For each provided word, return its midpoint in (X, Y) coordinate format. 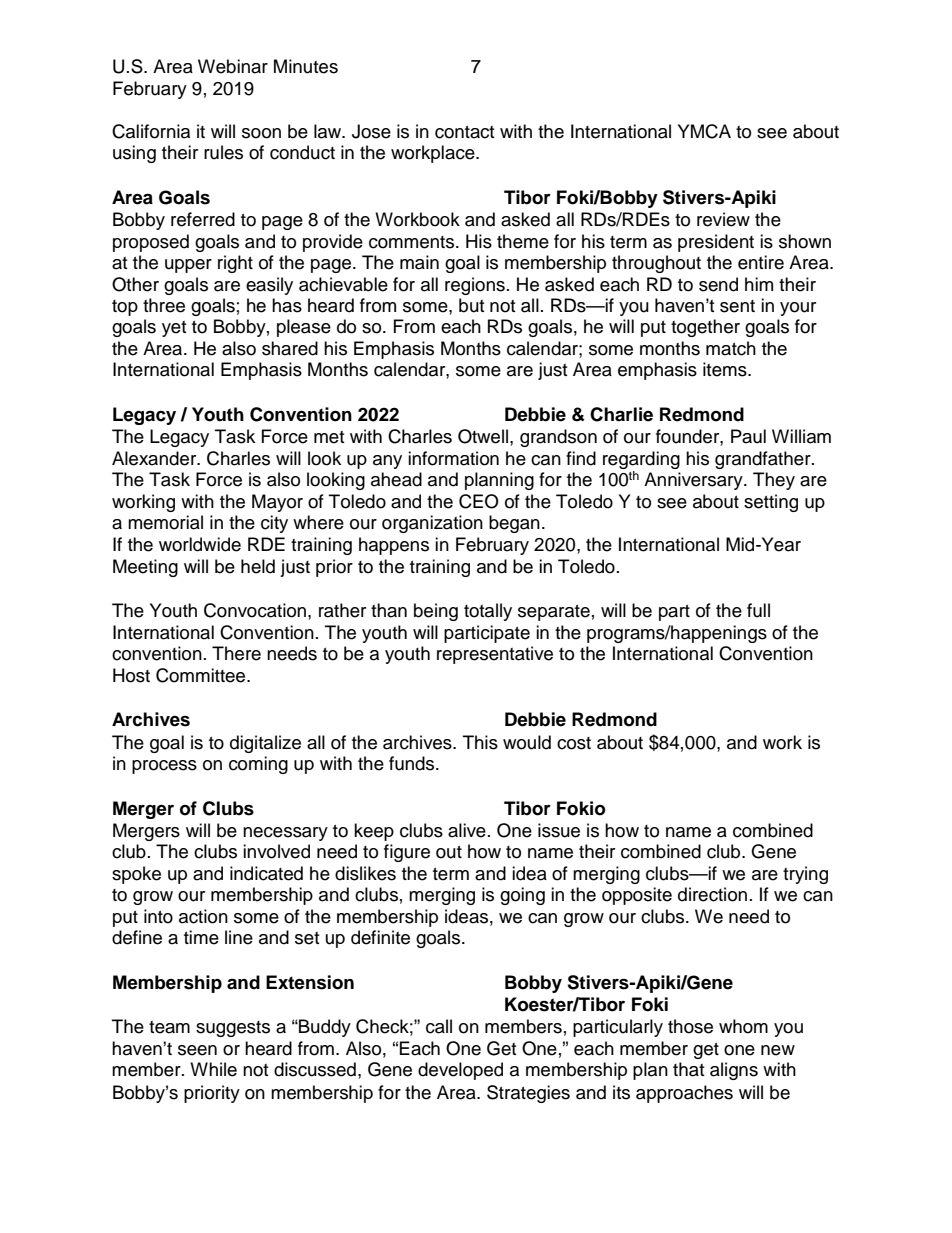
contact (464, 132)
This (480, 742)
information (453, 458)
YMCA (704, 131)
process (164, 767)
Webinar (233, 66)
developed (460, 1071)
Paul (748, 436)
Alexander (155, 458)
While (213, 1069)
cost (574, 743)
